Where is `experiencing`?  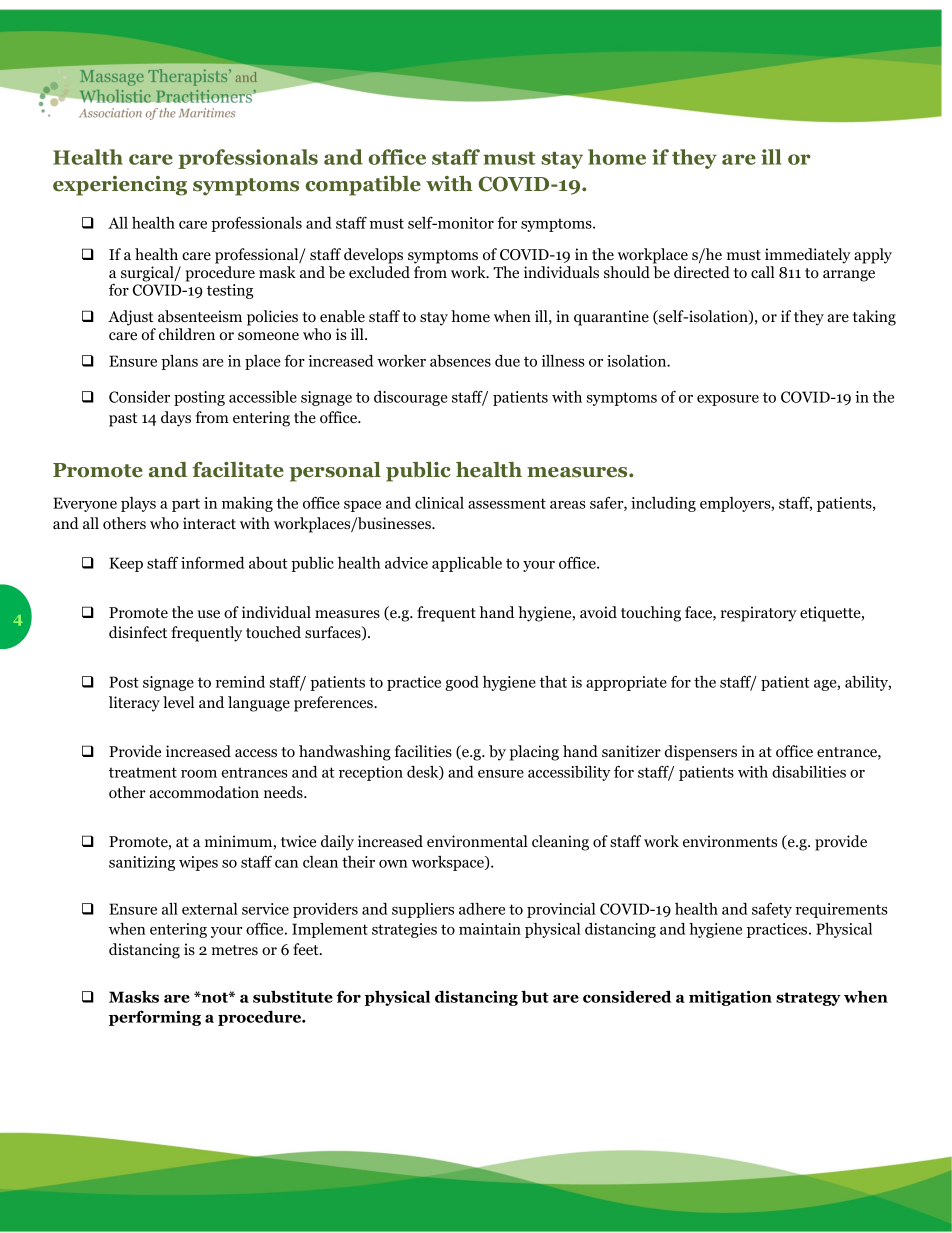 experiencing is located at coordinates (120, 186).
